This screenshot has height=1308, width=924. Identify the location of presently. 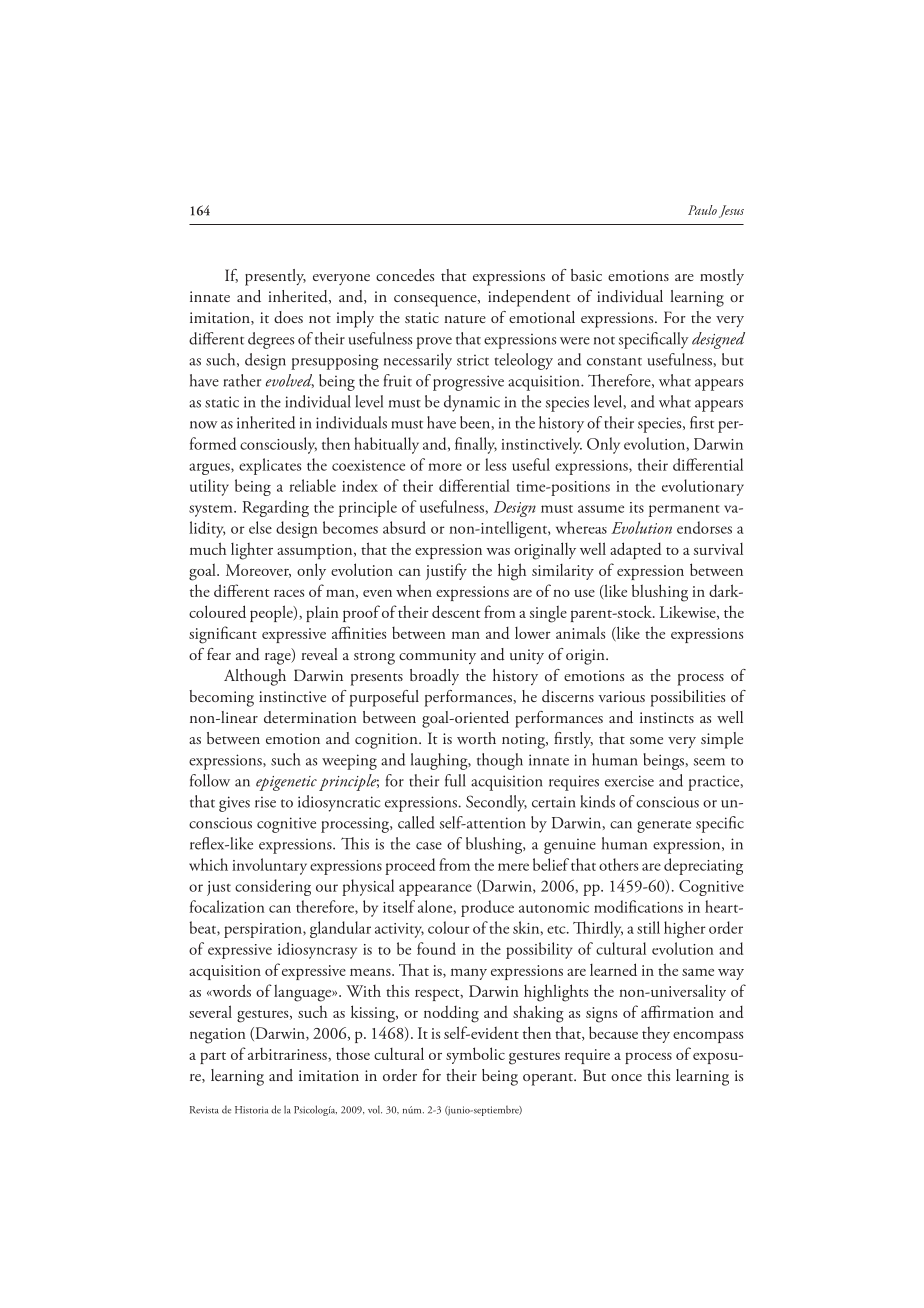
(275, 277).
